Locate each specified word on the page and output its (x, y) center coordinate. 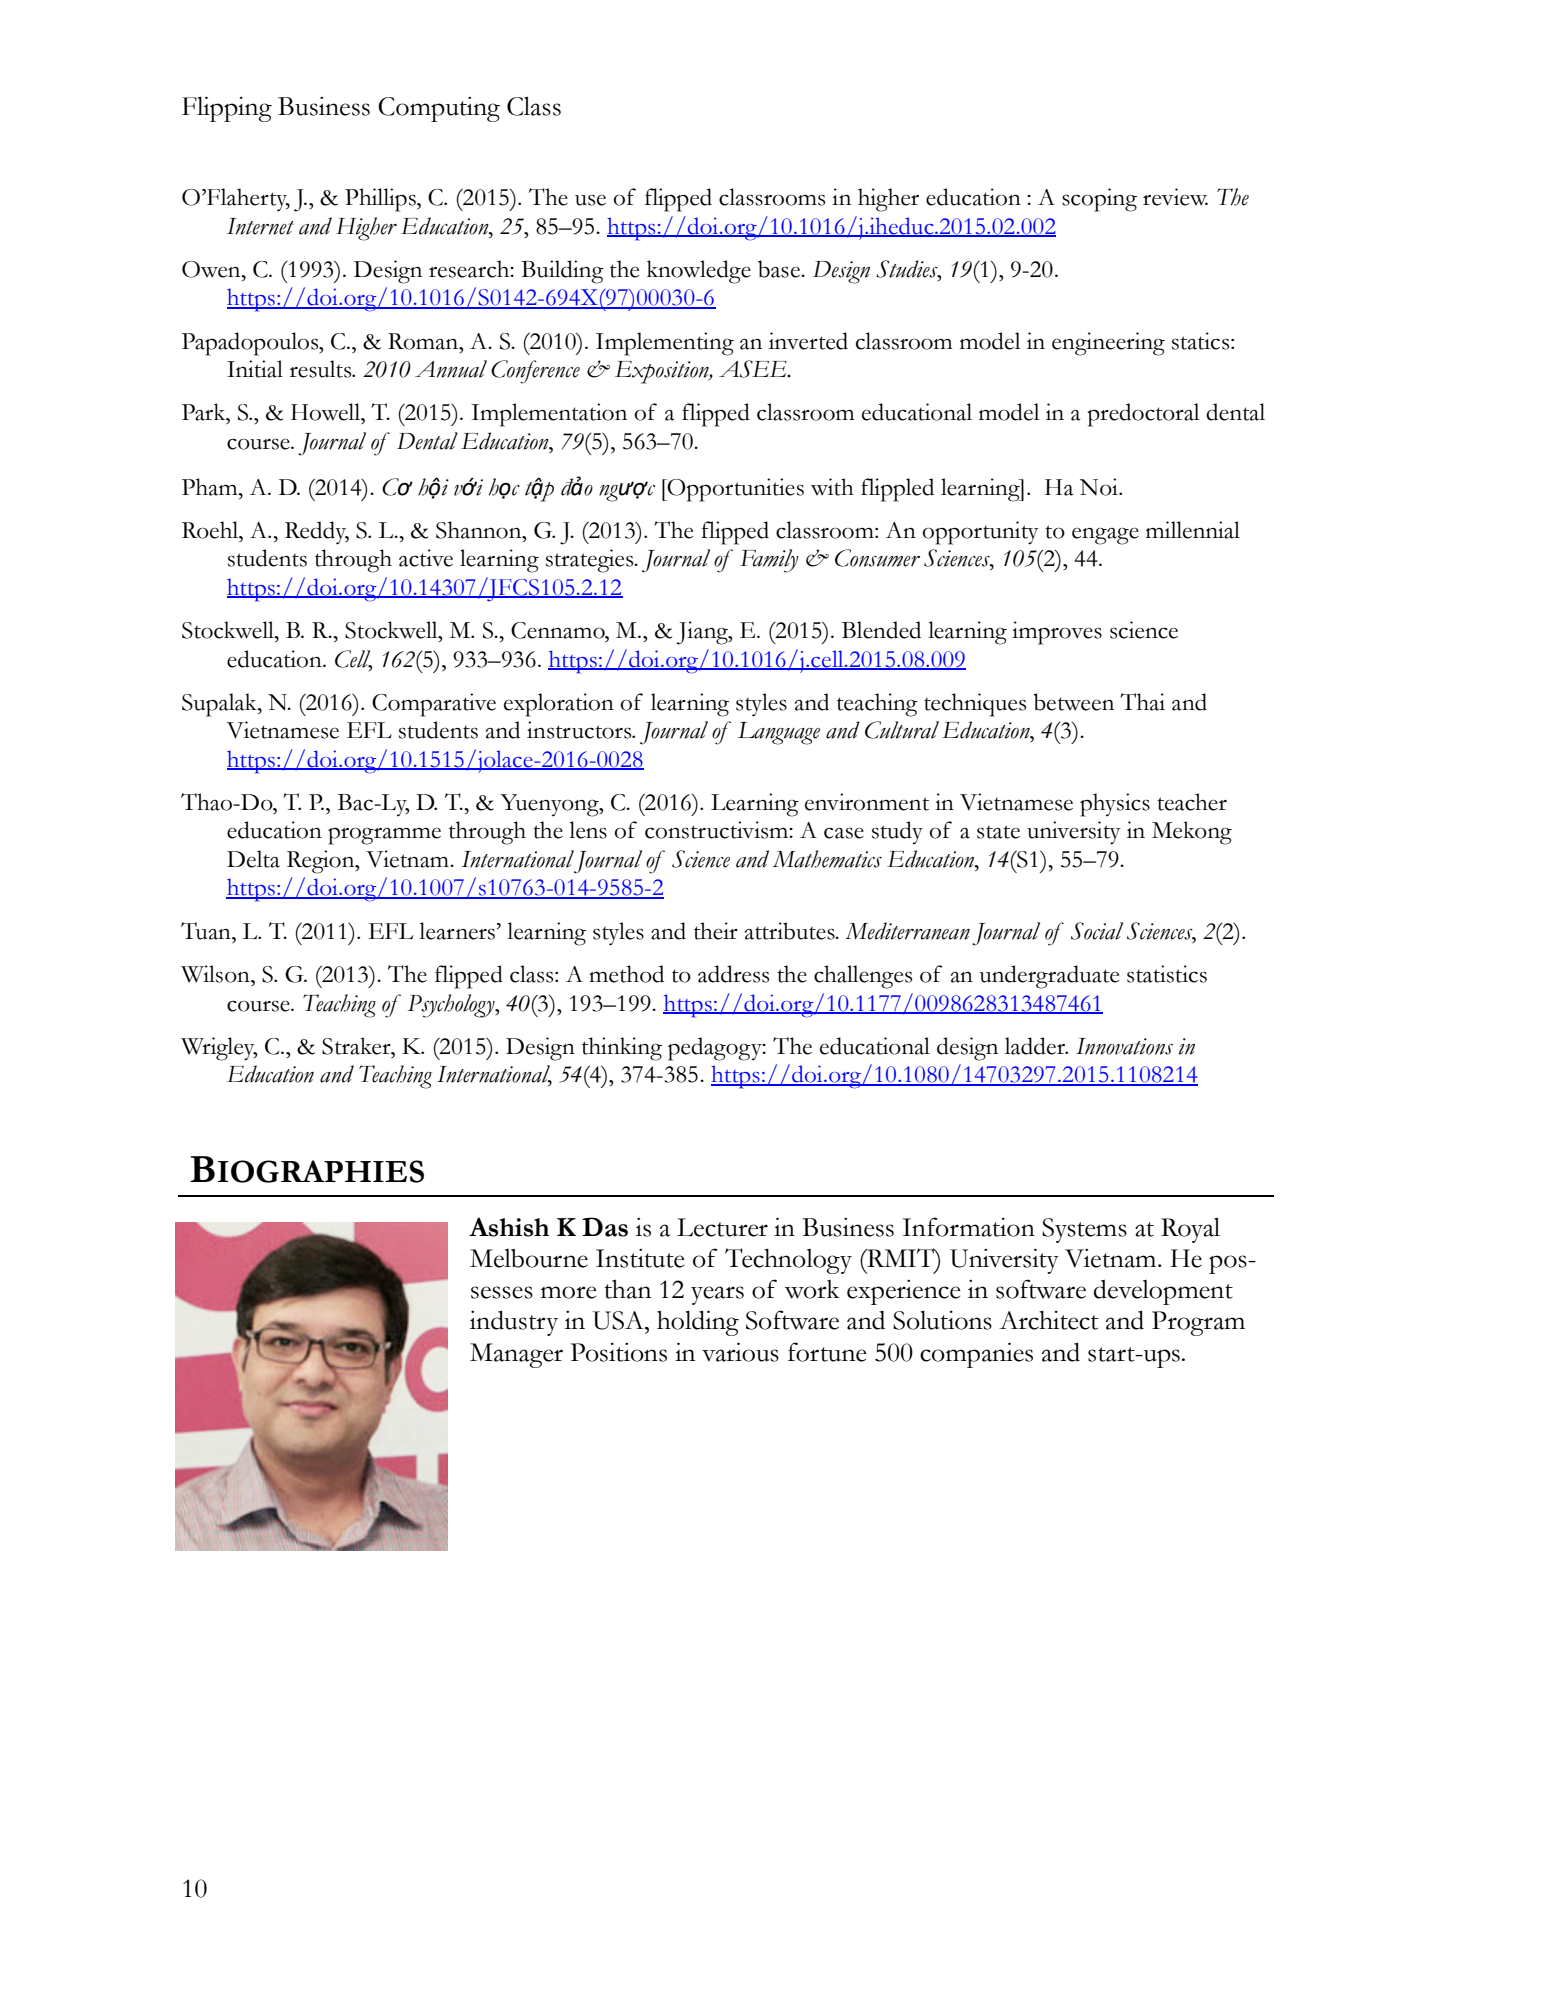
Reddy (317, 533)
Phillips (381, 200)
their (716, 931)
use (590, 200)
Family (769, 561)
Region (322, 862)
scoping (1099, 200)
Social (1097, 931)
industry (514, 1323)
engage (1105, 536)
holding (698, 1323)
